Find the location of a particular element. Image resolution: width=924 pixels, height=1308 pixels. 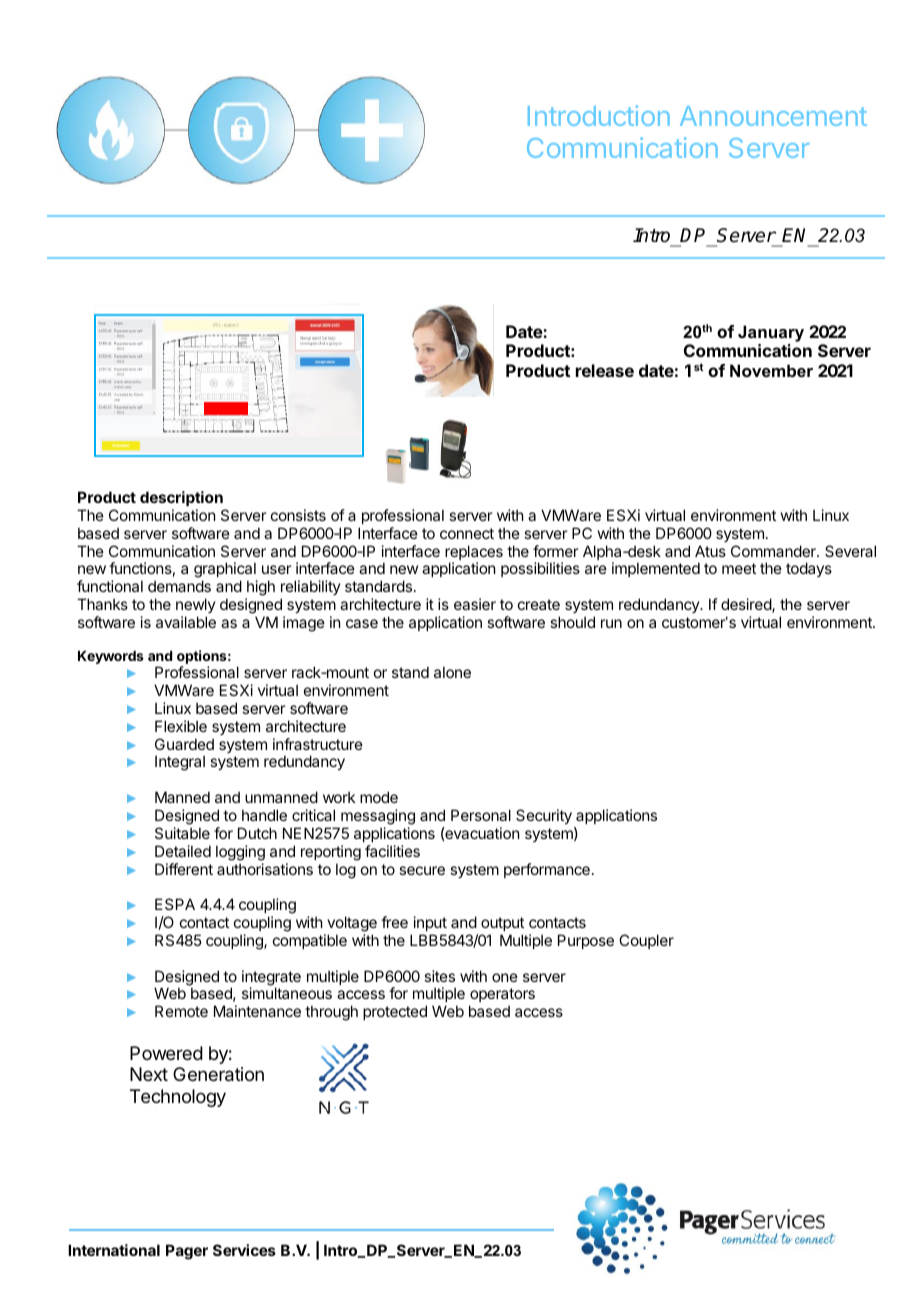

Commander is located at coordinates (774, 551).
